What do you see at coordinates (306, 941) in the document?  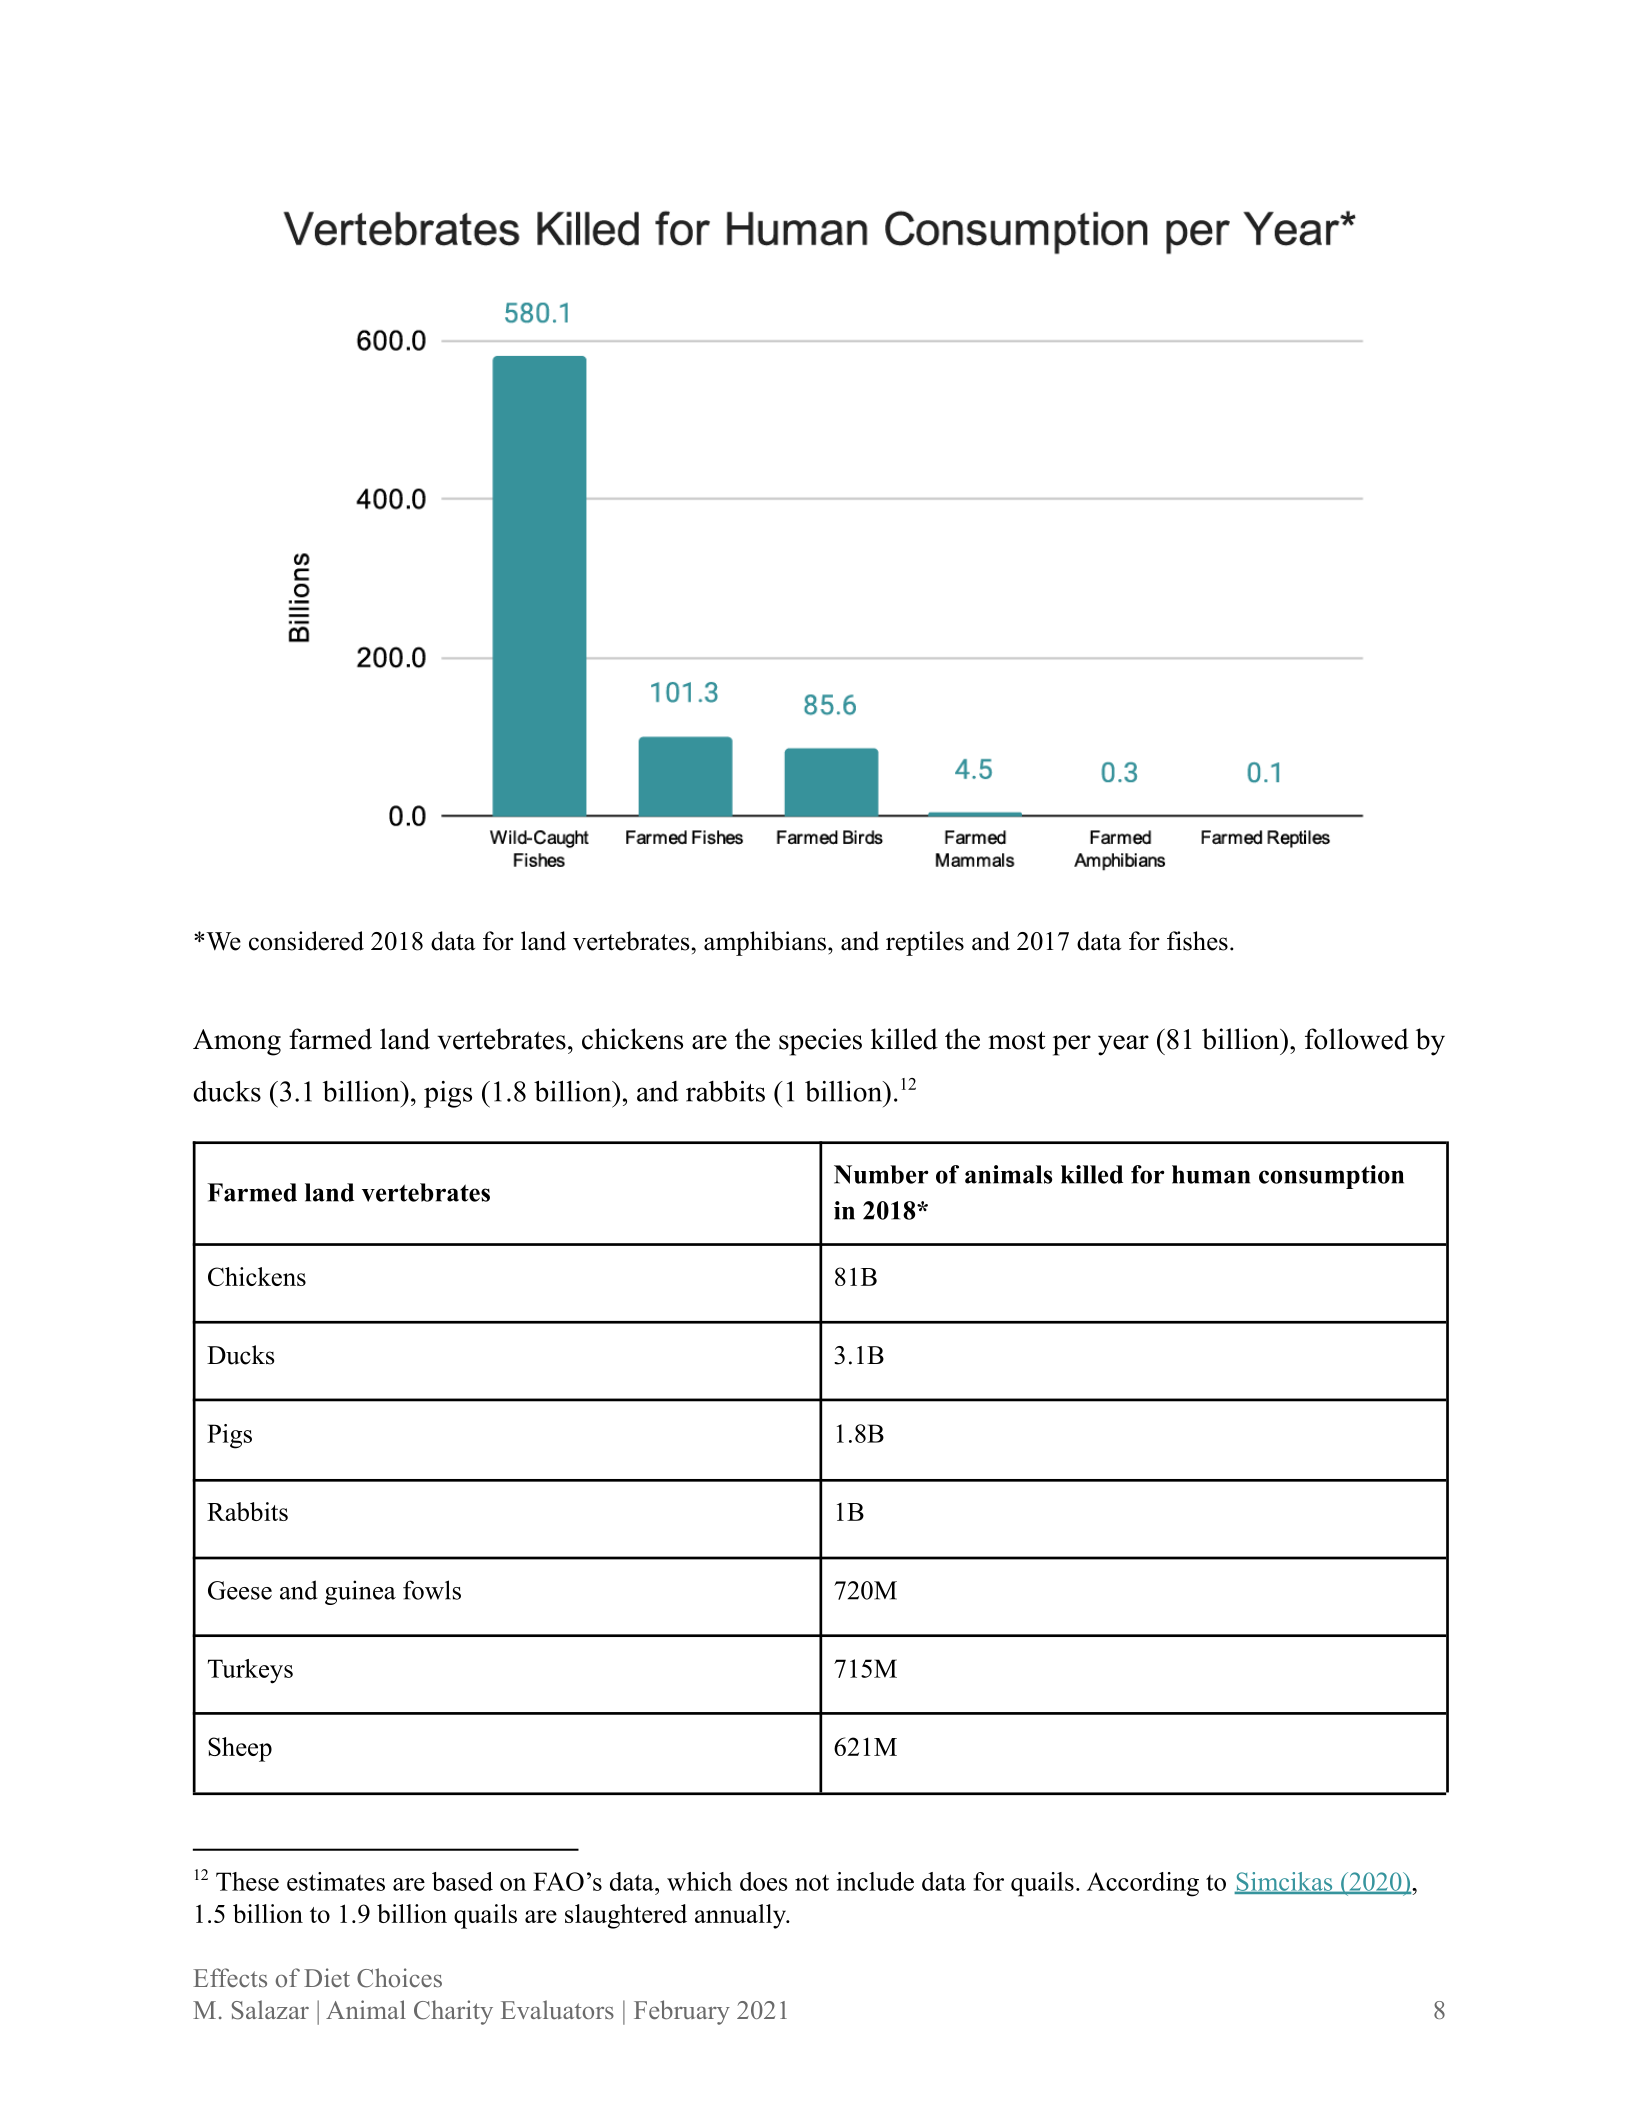 I see `considered` at bounding box center [306, 941].
